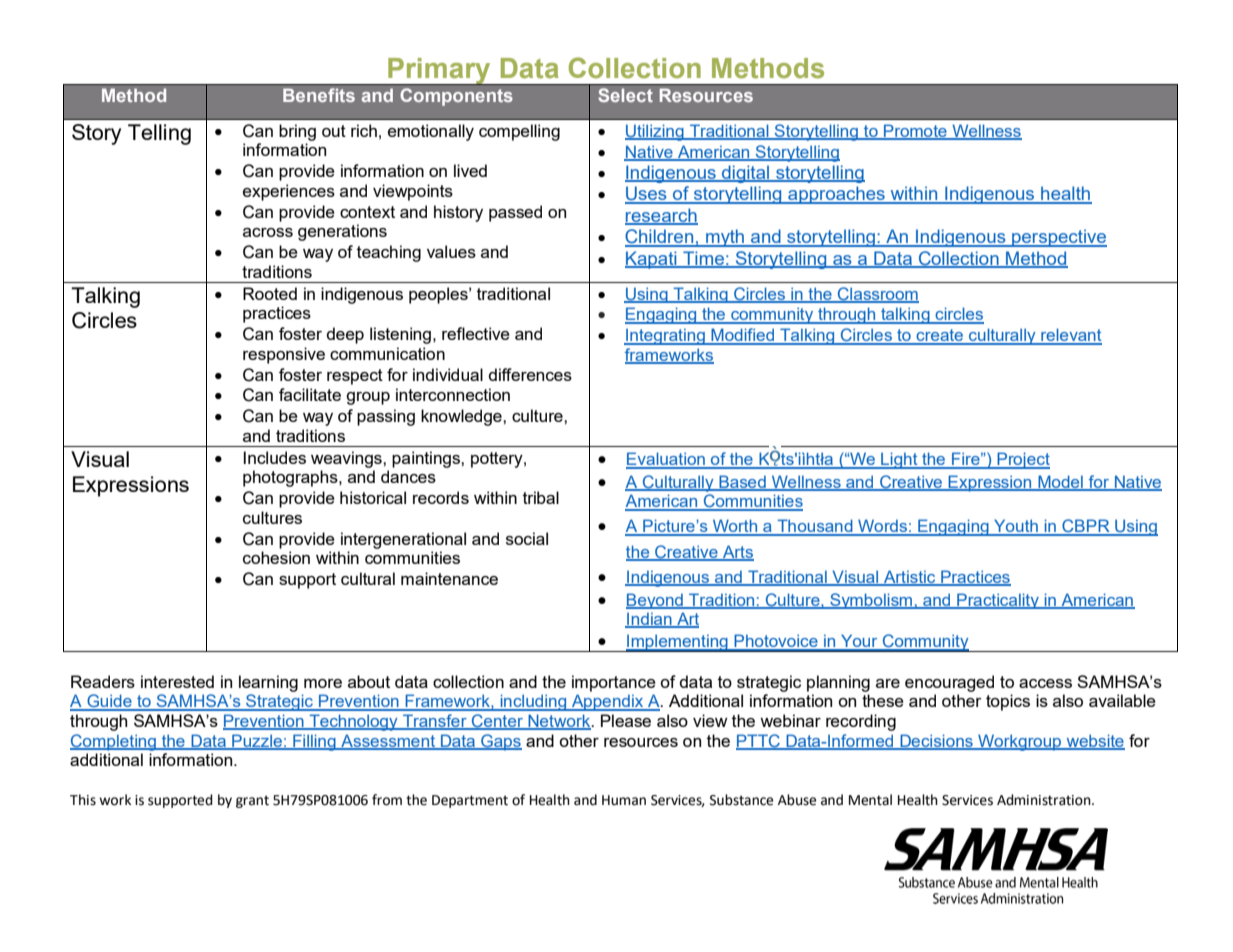  What do you see at coordinates (703, 259) in the image?
I see `Time` at bounding box center [703, 259].
